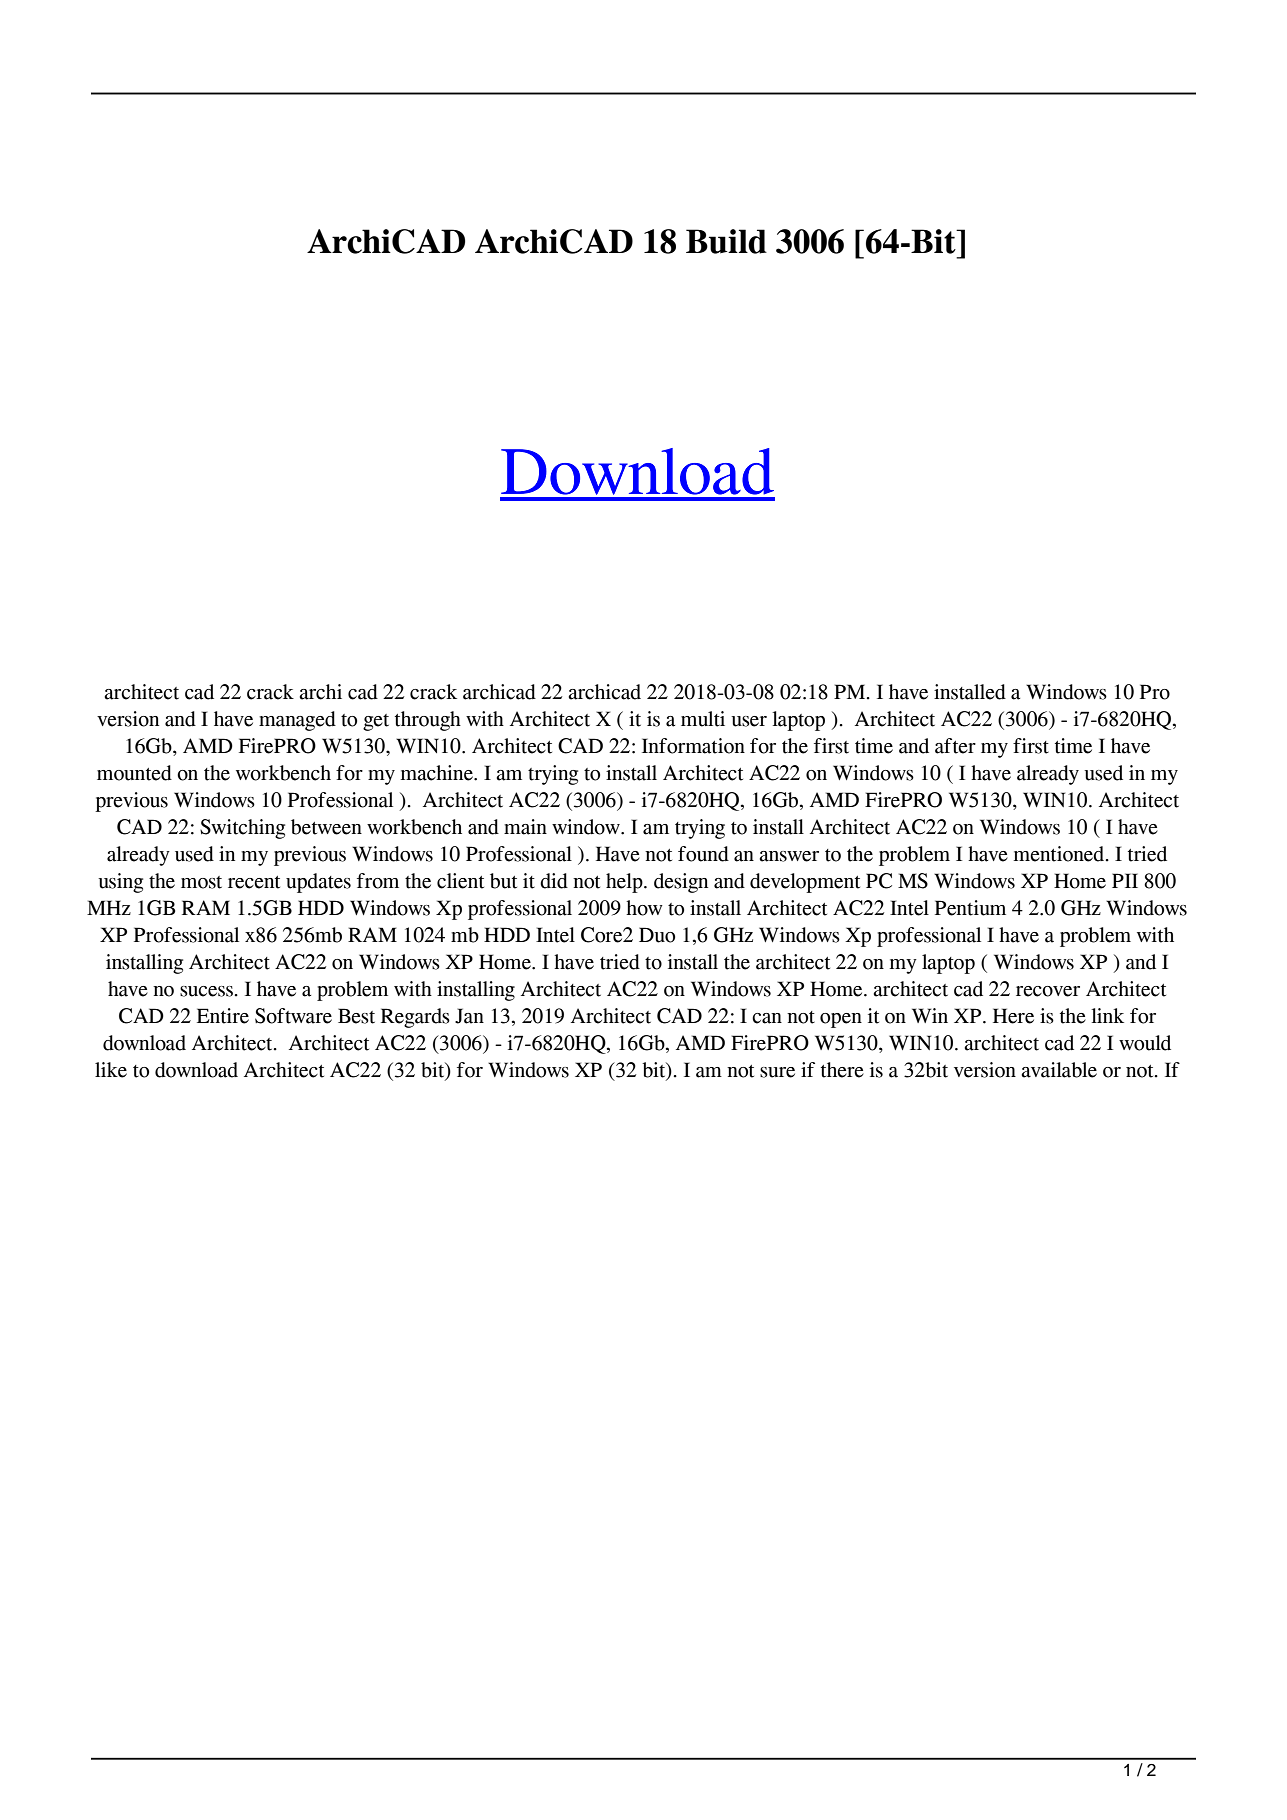  What do you see at coordinates (749, 721) in the image?
I see `user` at bounding box center [749, 721].
